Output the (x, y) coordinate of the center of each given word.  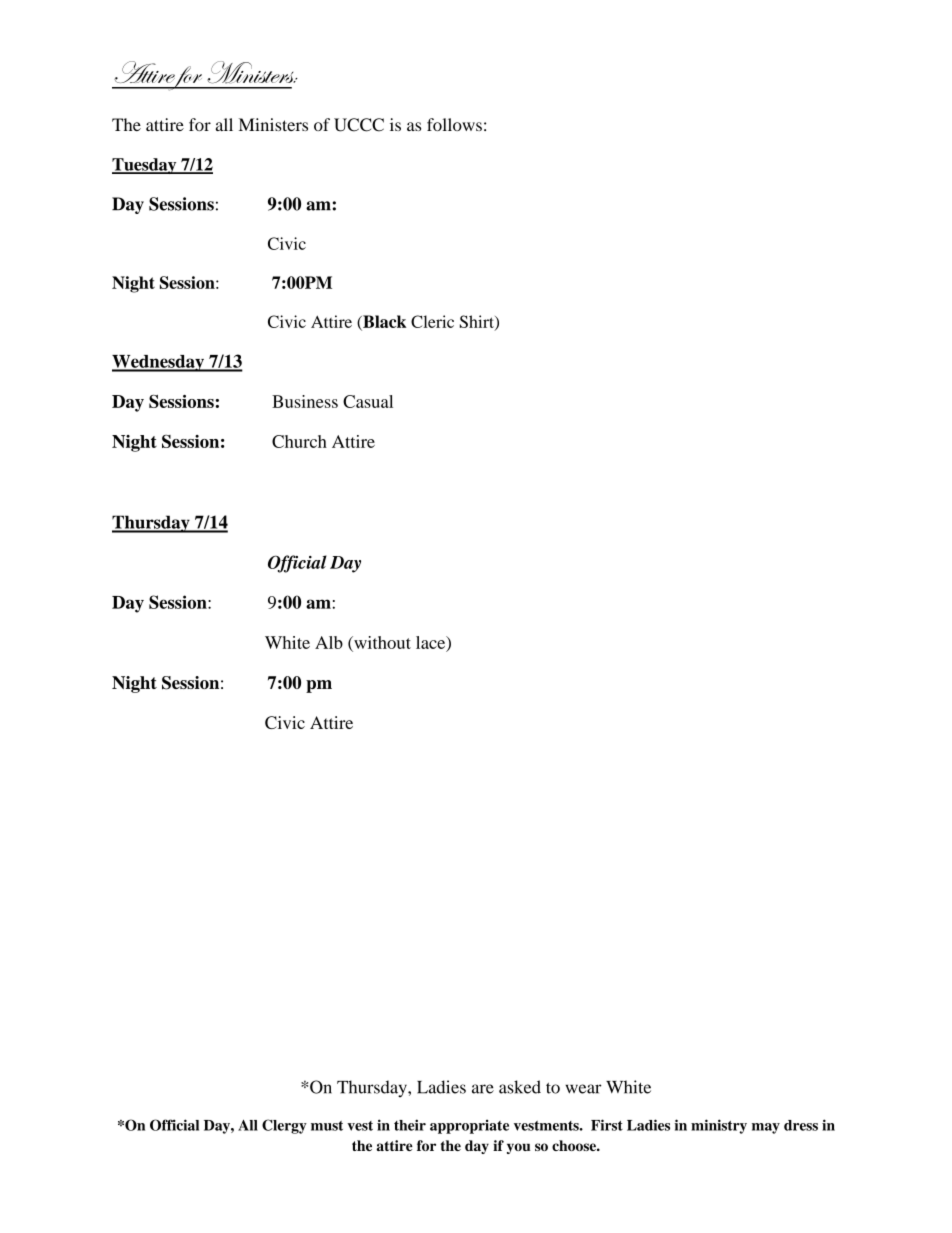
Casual (368, 401)
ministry (719, 1126)
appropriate (469, 1126)
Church (299, 441)
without (381, 642)
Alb (329, 642)
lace (432, 643)
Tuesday (145, 166)
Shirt (478, 322)
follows (454, 124)
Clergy (284, 1126)
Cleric (432, 321)
